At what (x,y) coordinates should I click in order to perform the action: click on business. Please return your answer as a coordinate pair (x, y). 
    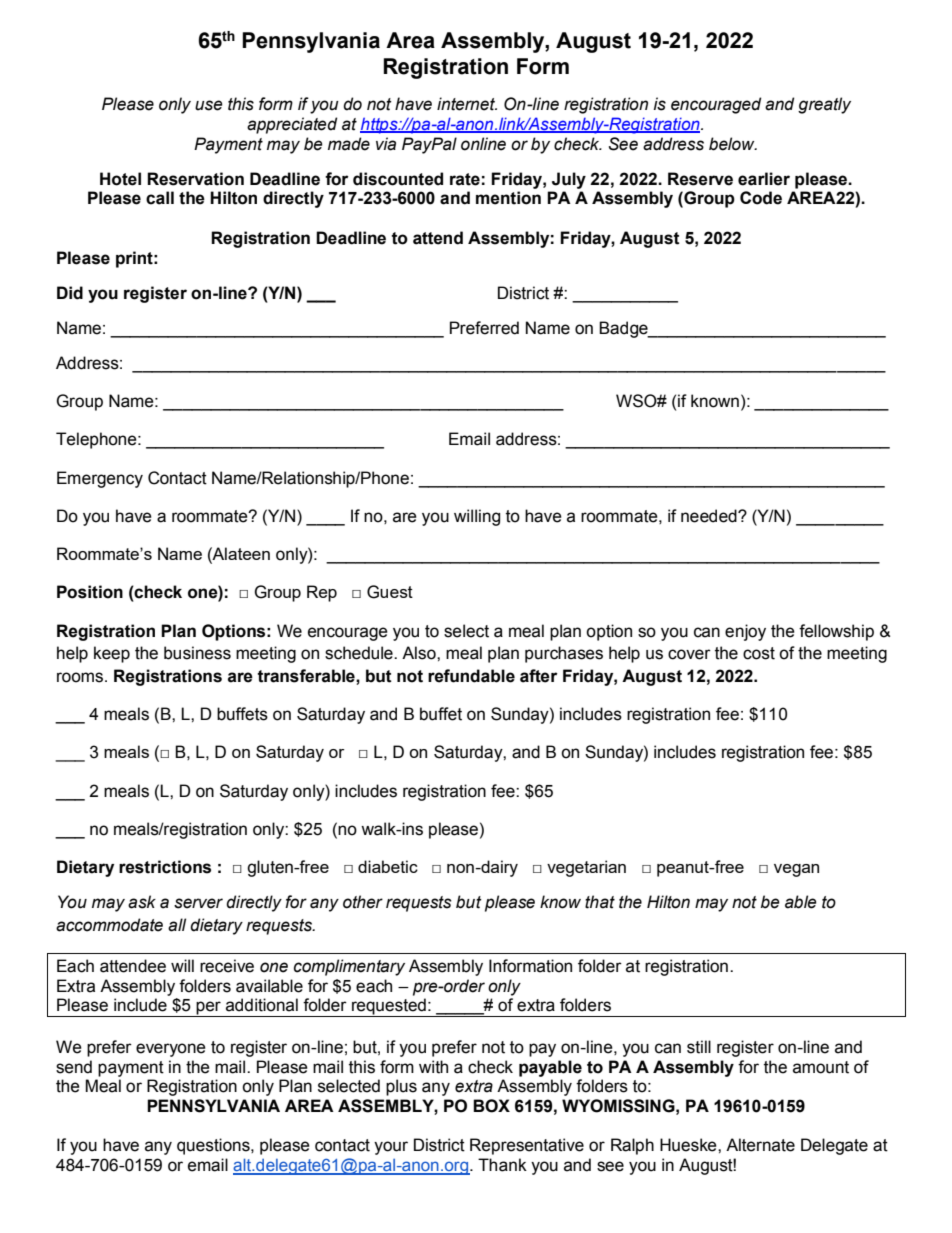
    Looking at the image, I should click on (197, 653).
